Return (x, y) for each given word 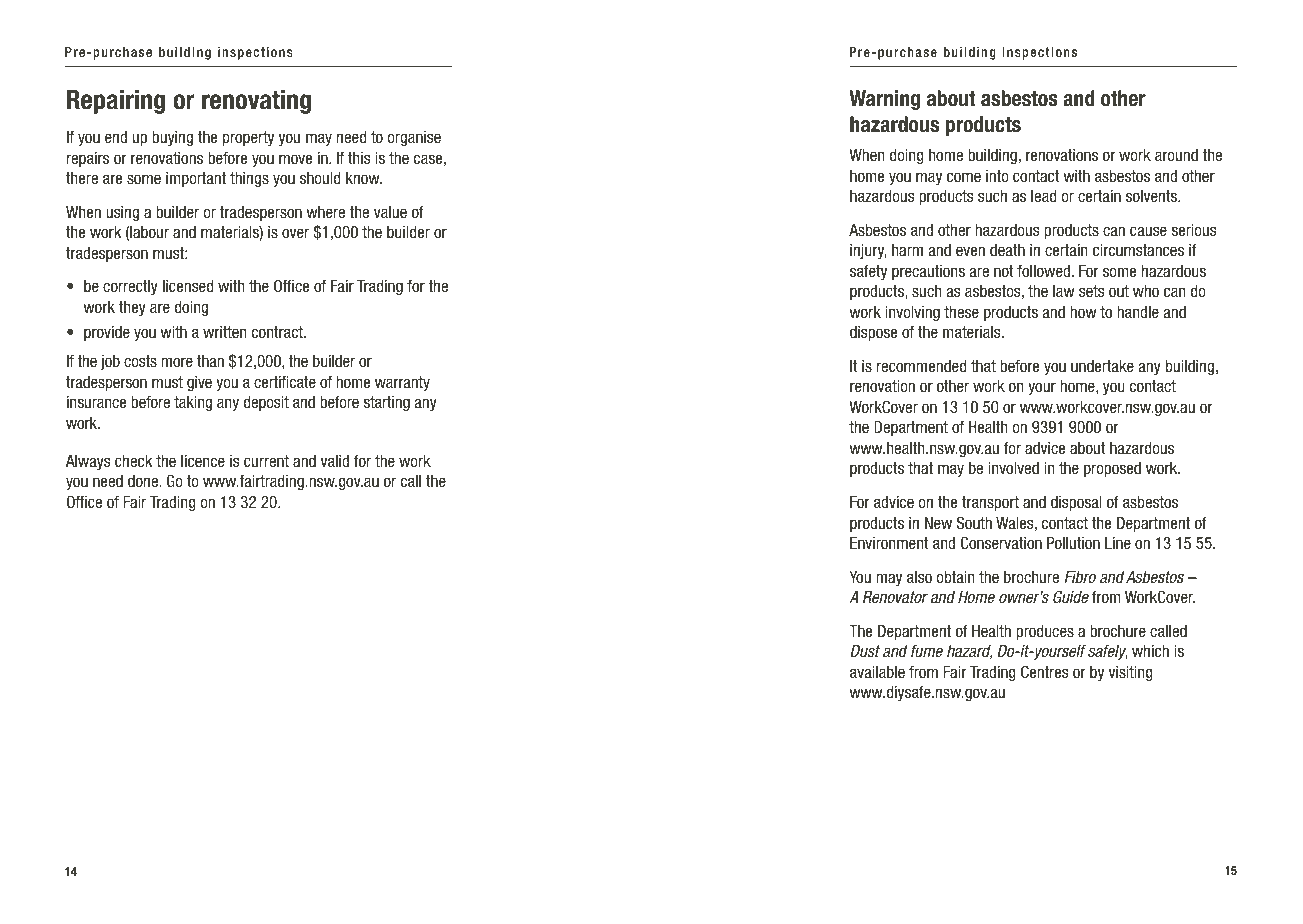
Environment (889, 543)
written (225, 332)
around (1176, 155)
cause (1148, 231)
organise (414, 138)
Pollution (1073, 543)
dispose (873, 333)
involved (1013, 468)
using (122, 213)
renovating (256, 102)
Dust (865, 651)
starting (386, 403)
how (1083, 312)
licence (203, 461)
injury (868, 251)
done (144, 481)
